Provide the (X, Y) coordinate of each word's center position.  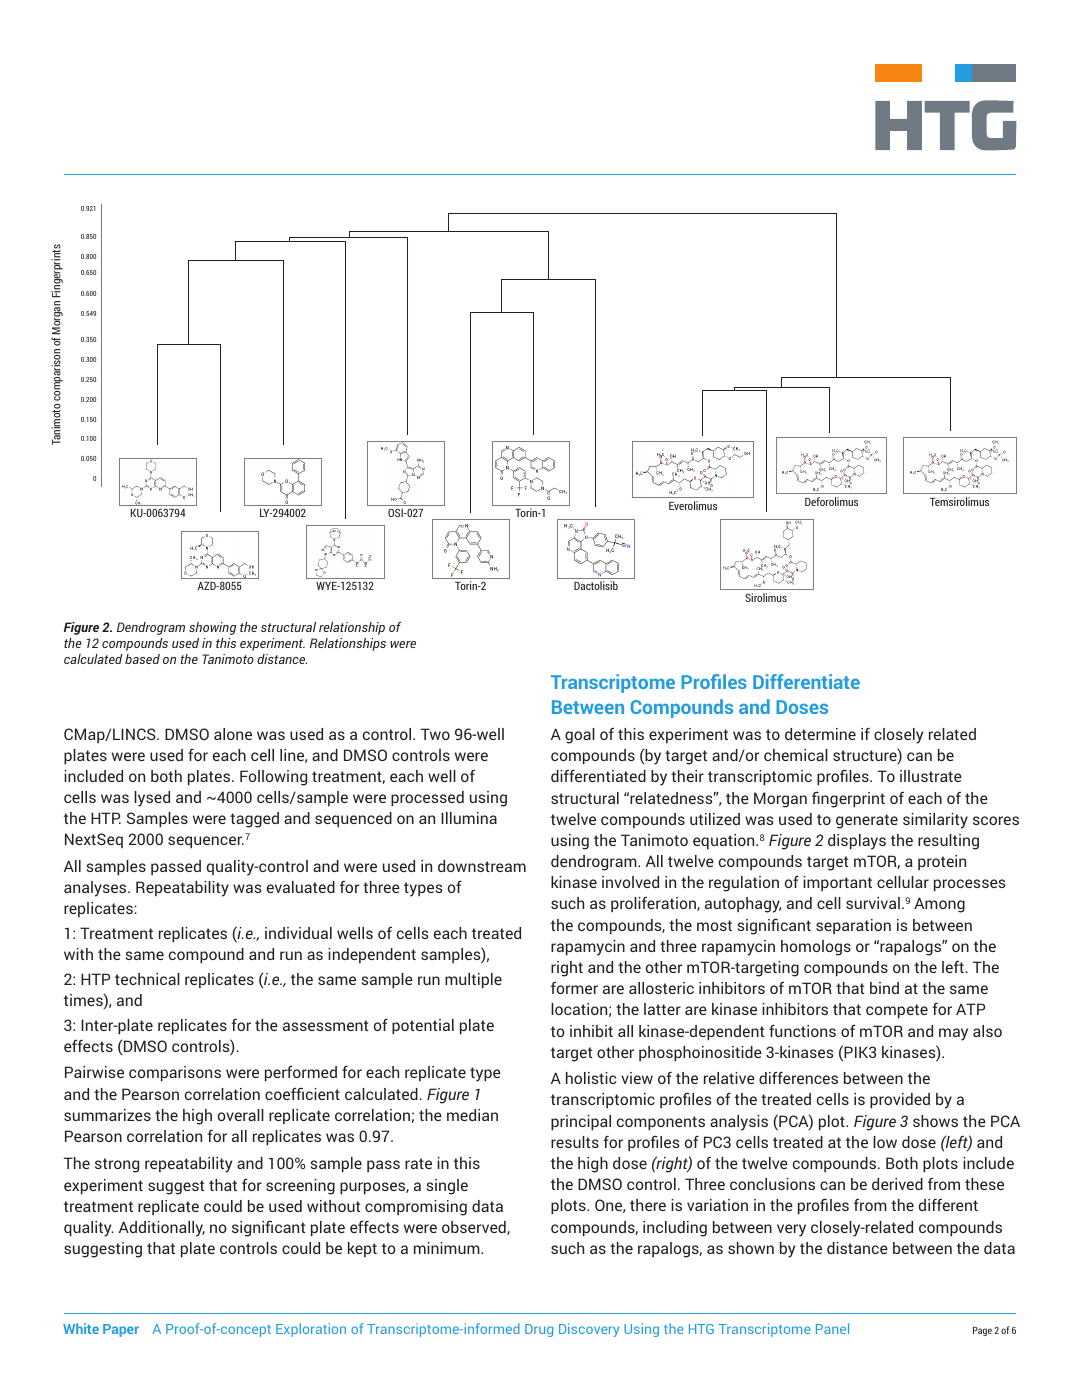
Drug (539, 1330)
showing (212, 628)
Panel (832, 1328)
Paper (121, 1330)
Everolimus (693, 505)
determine (820, 734)
